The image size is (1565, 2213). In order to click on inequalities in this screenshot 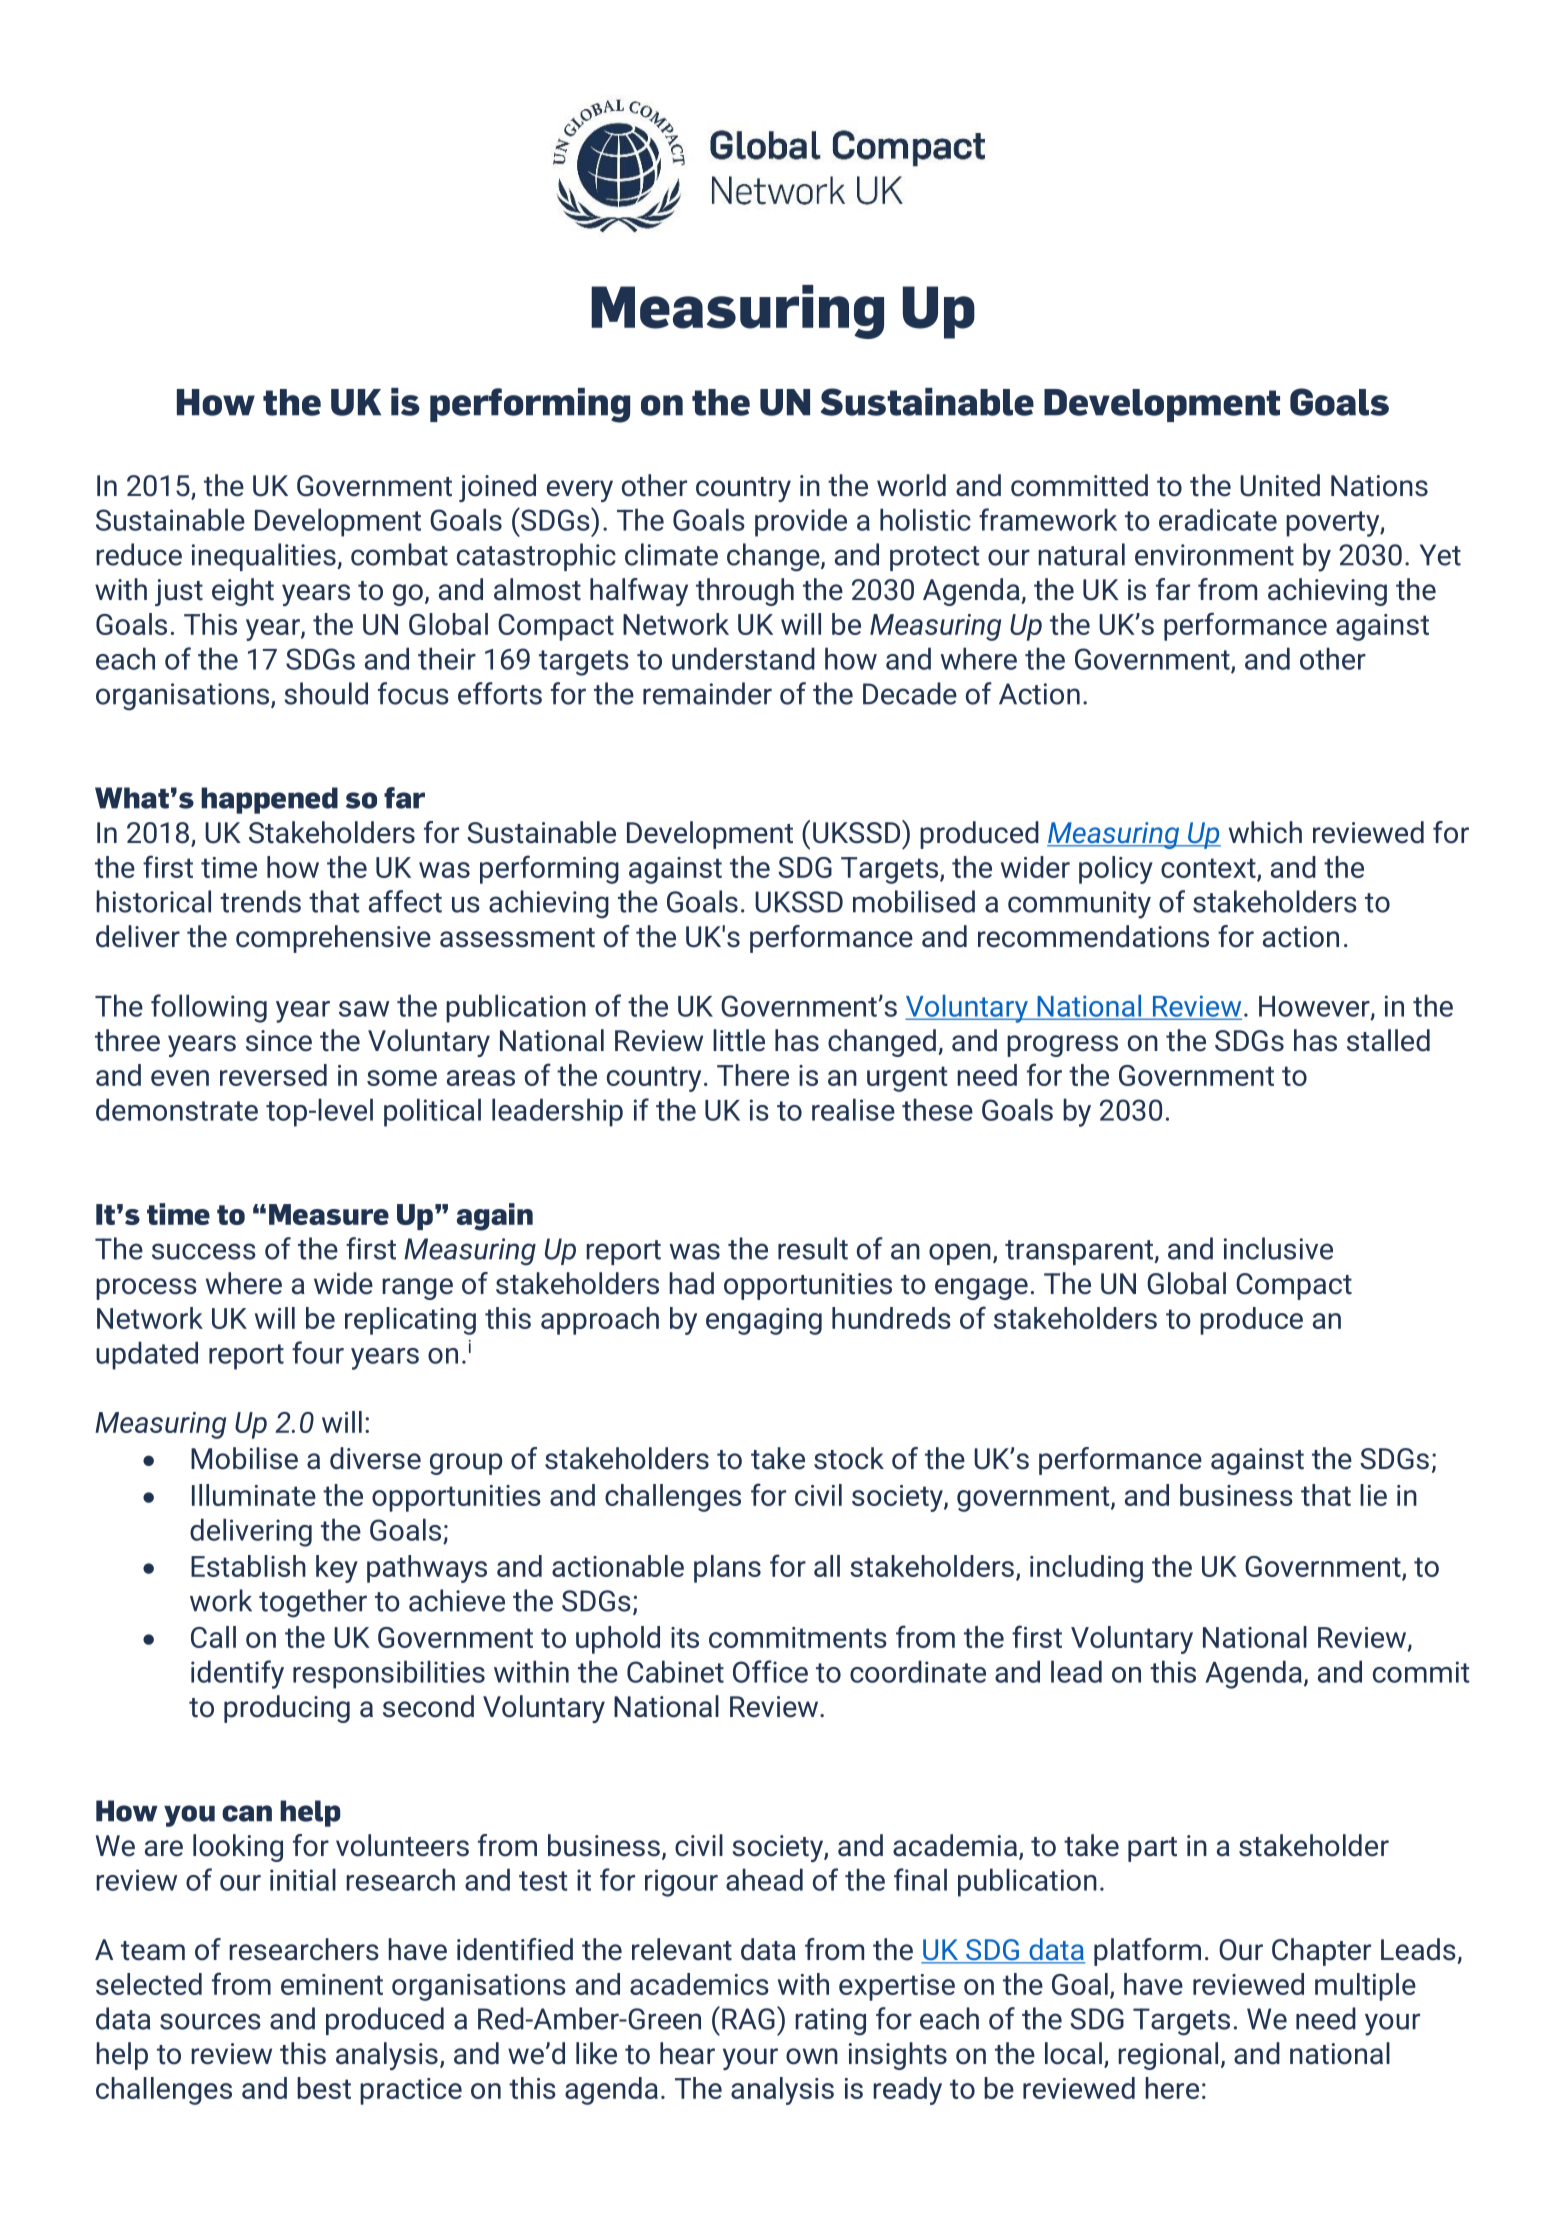, I will do `click(265, 557)`.
